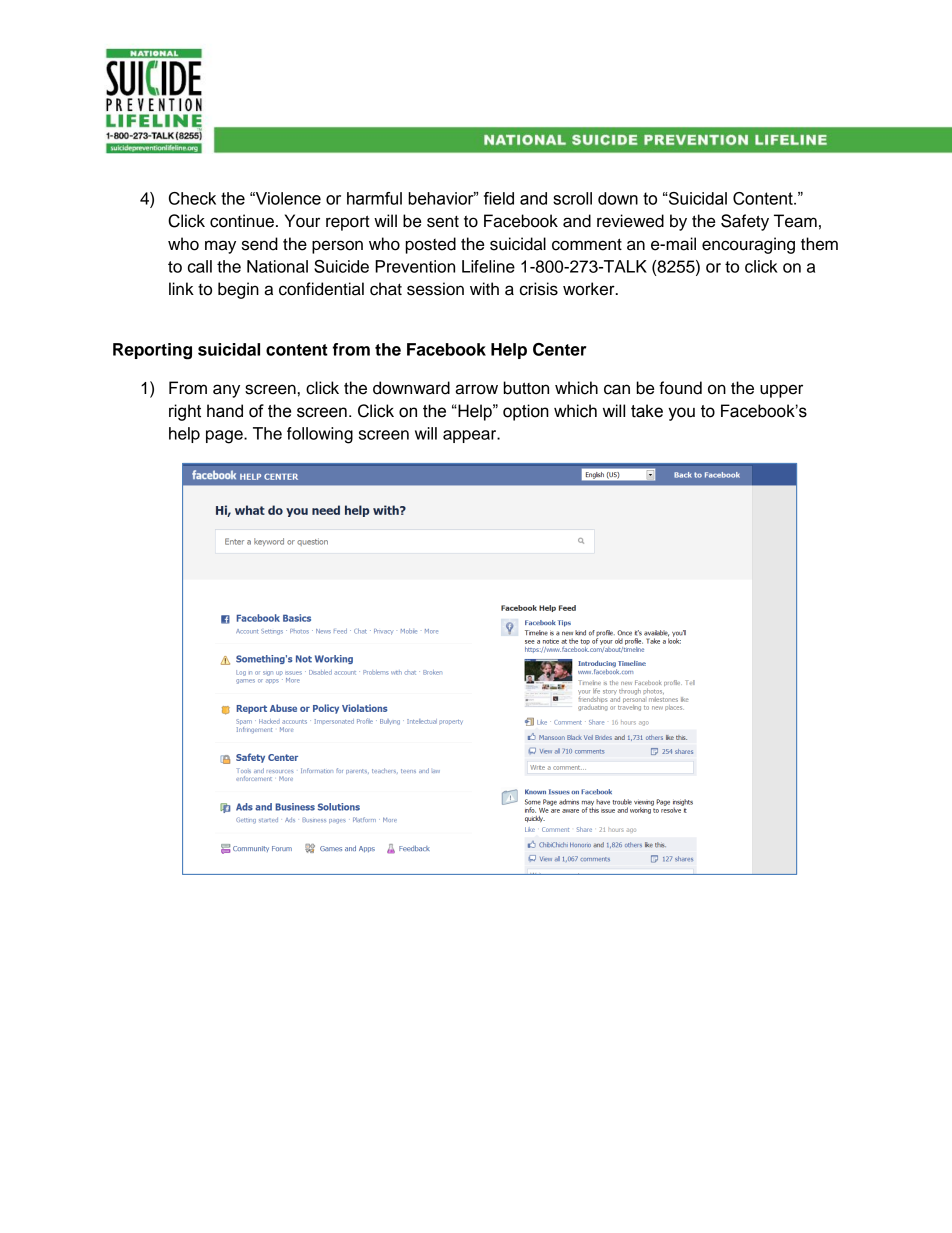 This image has width=952, height=1233. I want to click on Safety, so click(745, 222).
